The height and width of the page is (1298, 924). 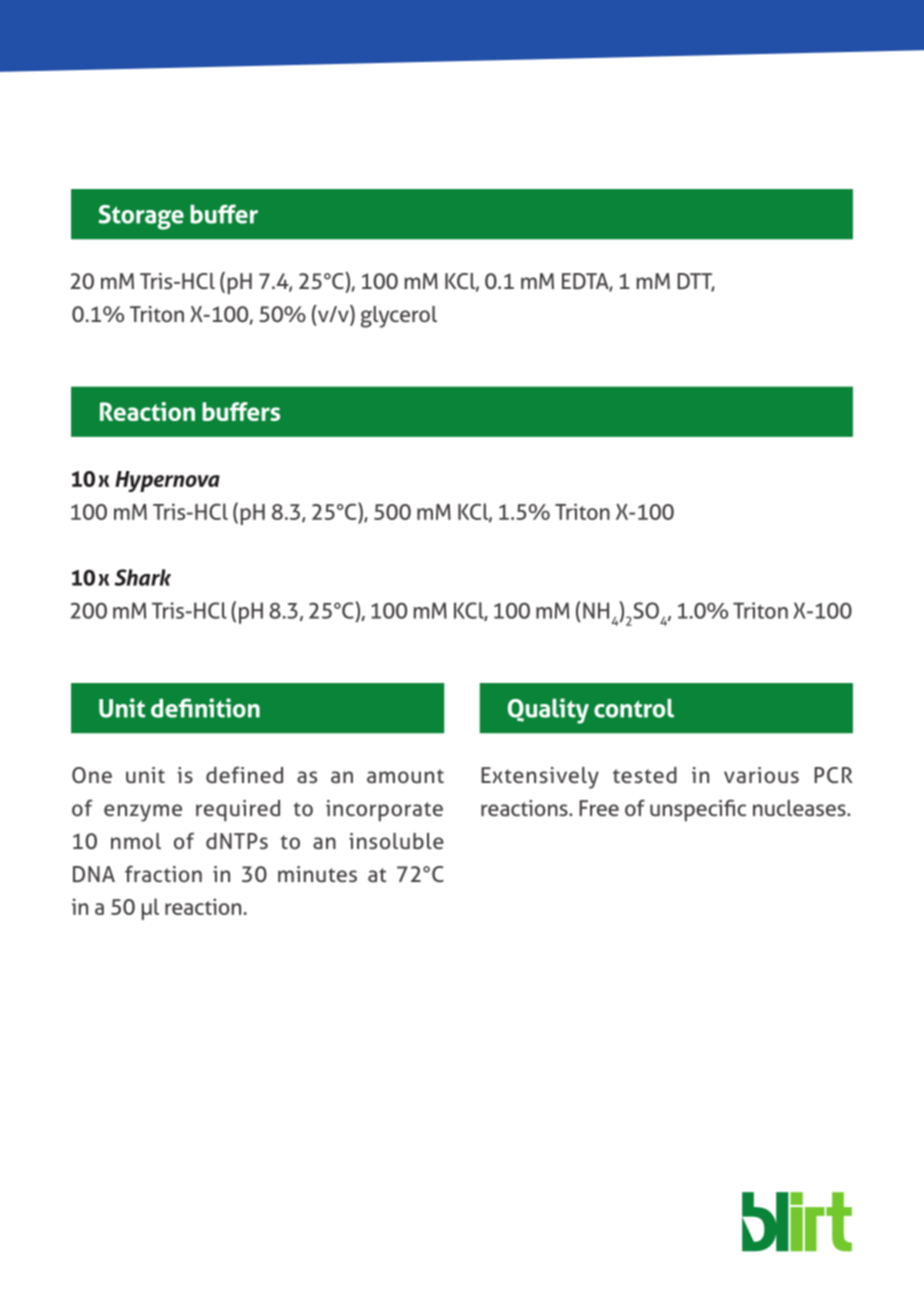 I want to click on Shark, so click(x=142, y=577).
